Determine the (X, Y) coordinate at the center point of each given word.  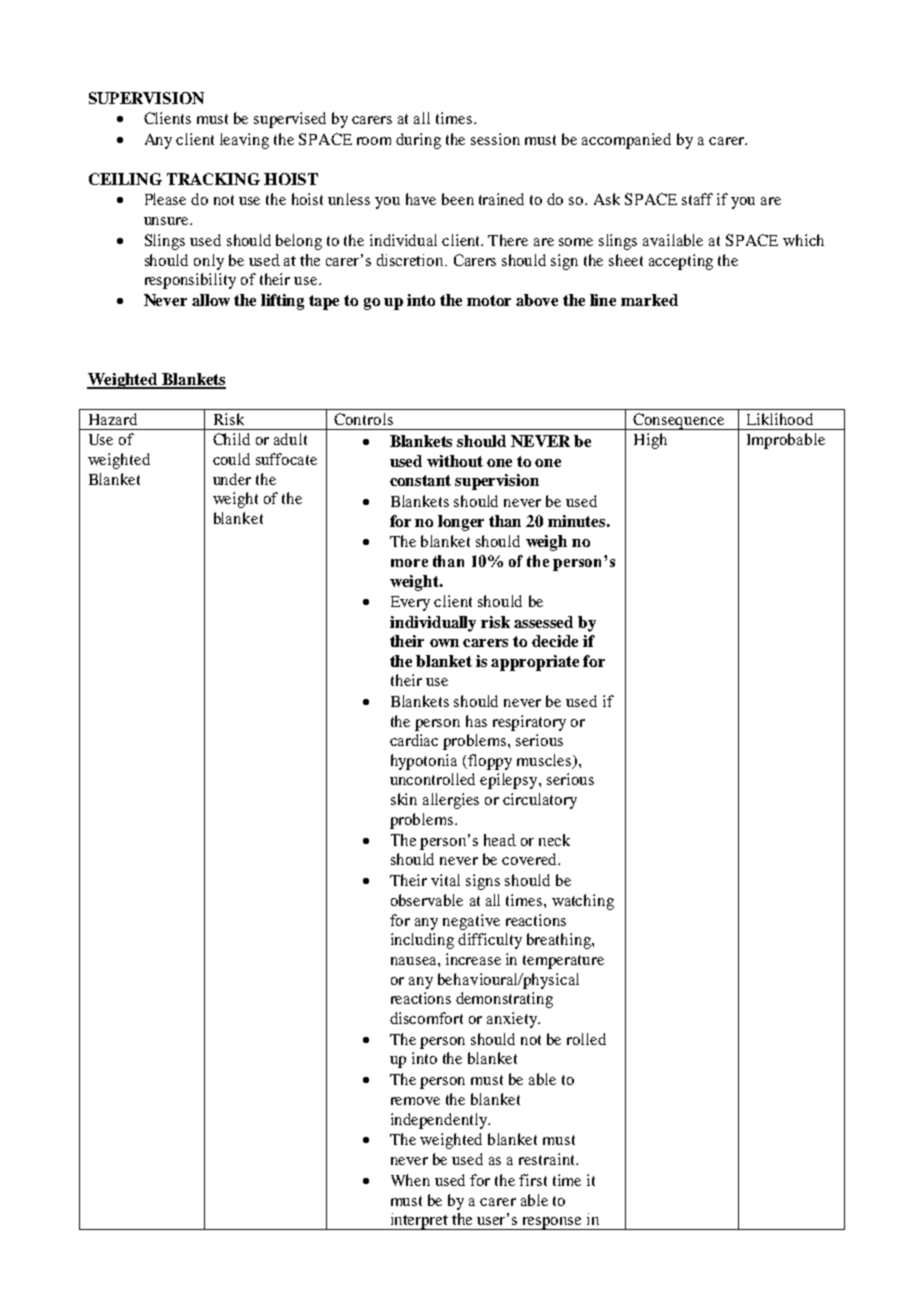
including (422, 941)
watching (583, 902)
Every (410, 603)
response (552, 1223)
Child (231, 439)
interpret (419, 1221)
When (410, 1180)
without (455, 461)
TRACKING (213, 179)
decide (555, 641)
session (495, 139)
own (444, 643)
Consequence (679, 421)
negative (471, 922)
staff (697, 199)
